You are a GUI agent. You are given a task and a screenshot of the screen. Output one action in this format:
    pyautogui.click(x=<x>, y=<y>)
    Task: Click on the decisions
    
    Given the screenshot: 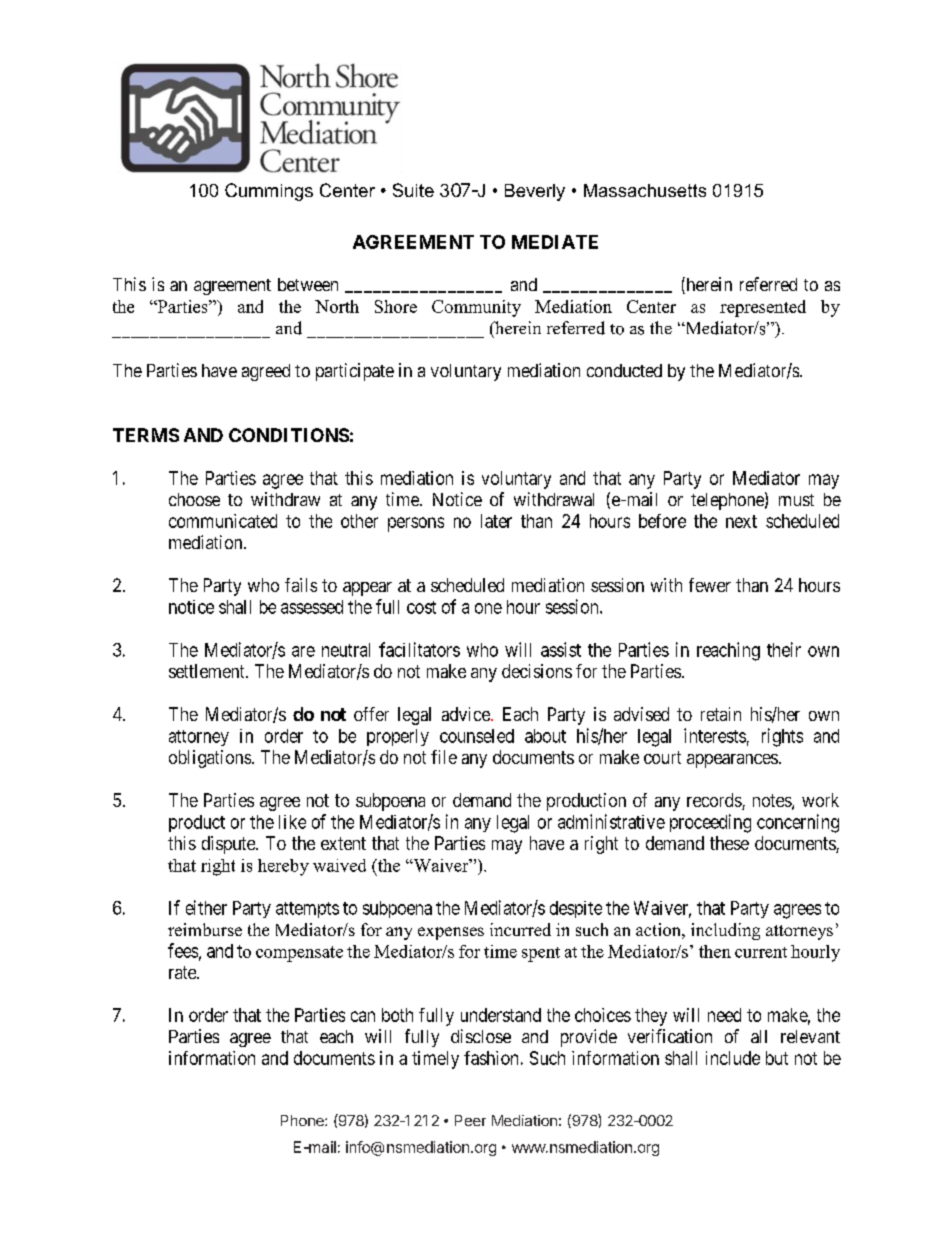 What is the action you would take?
    pyautogui.click(x=537, y=671)
